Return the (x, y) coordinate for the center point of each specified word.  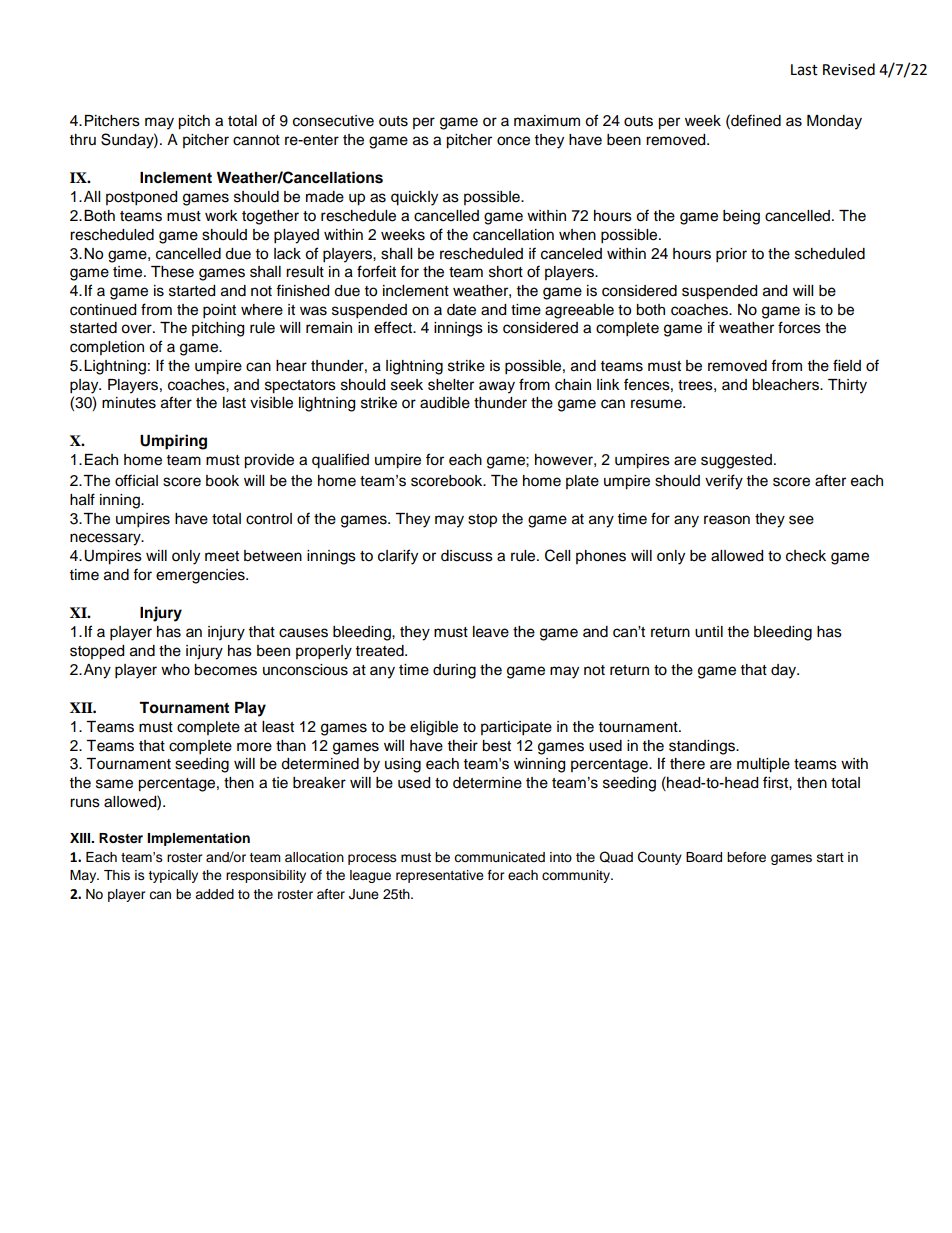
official (136, 480)
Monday (834, 122)
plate (582, 482)
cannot (256, 140)
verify (724, 482)
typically (173, 876)
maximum (547, 121)
